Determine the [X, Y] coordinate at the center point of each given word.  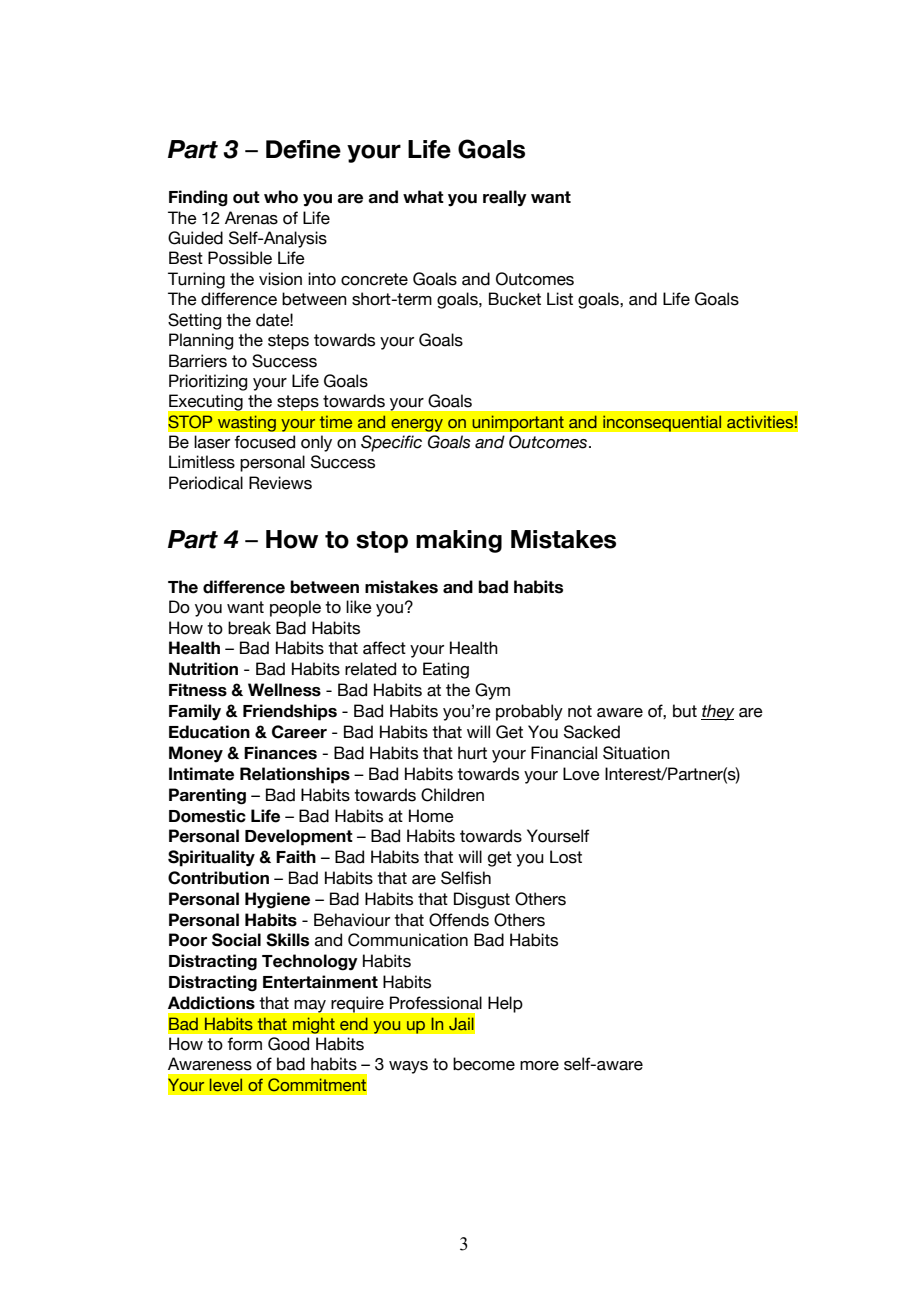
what [423, 197]
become [484, 1064]
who [281, 197]
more [539, 1066]
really [505, 198]
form [244, 1044]
